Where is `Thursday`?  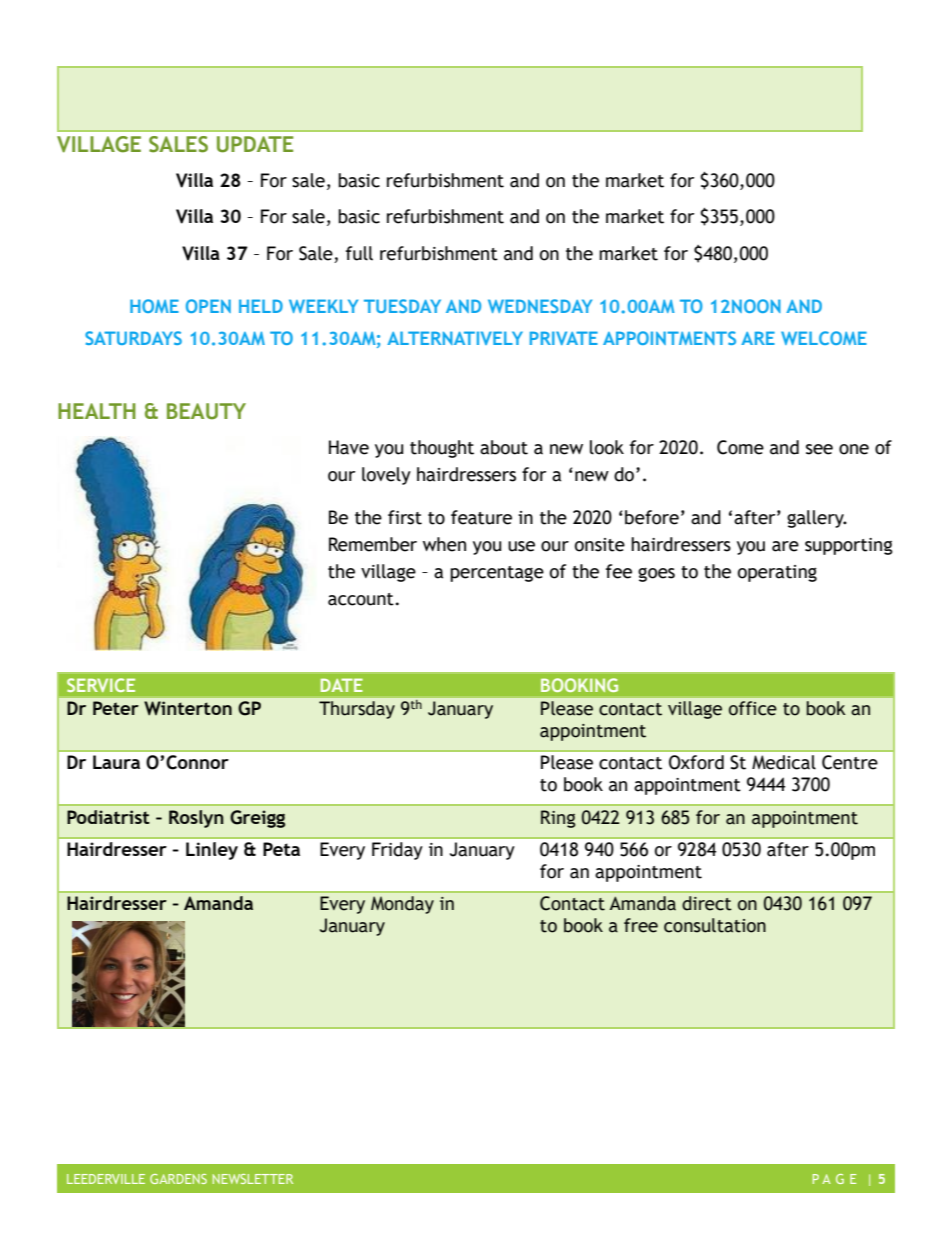
Thursday is located at coordinates (357, 710).
